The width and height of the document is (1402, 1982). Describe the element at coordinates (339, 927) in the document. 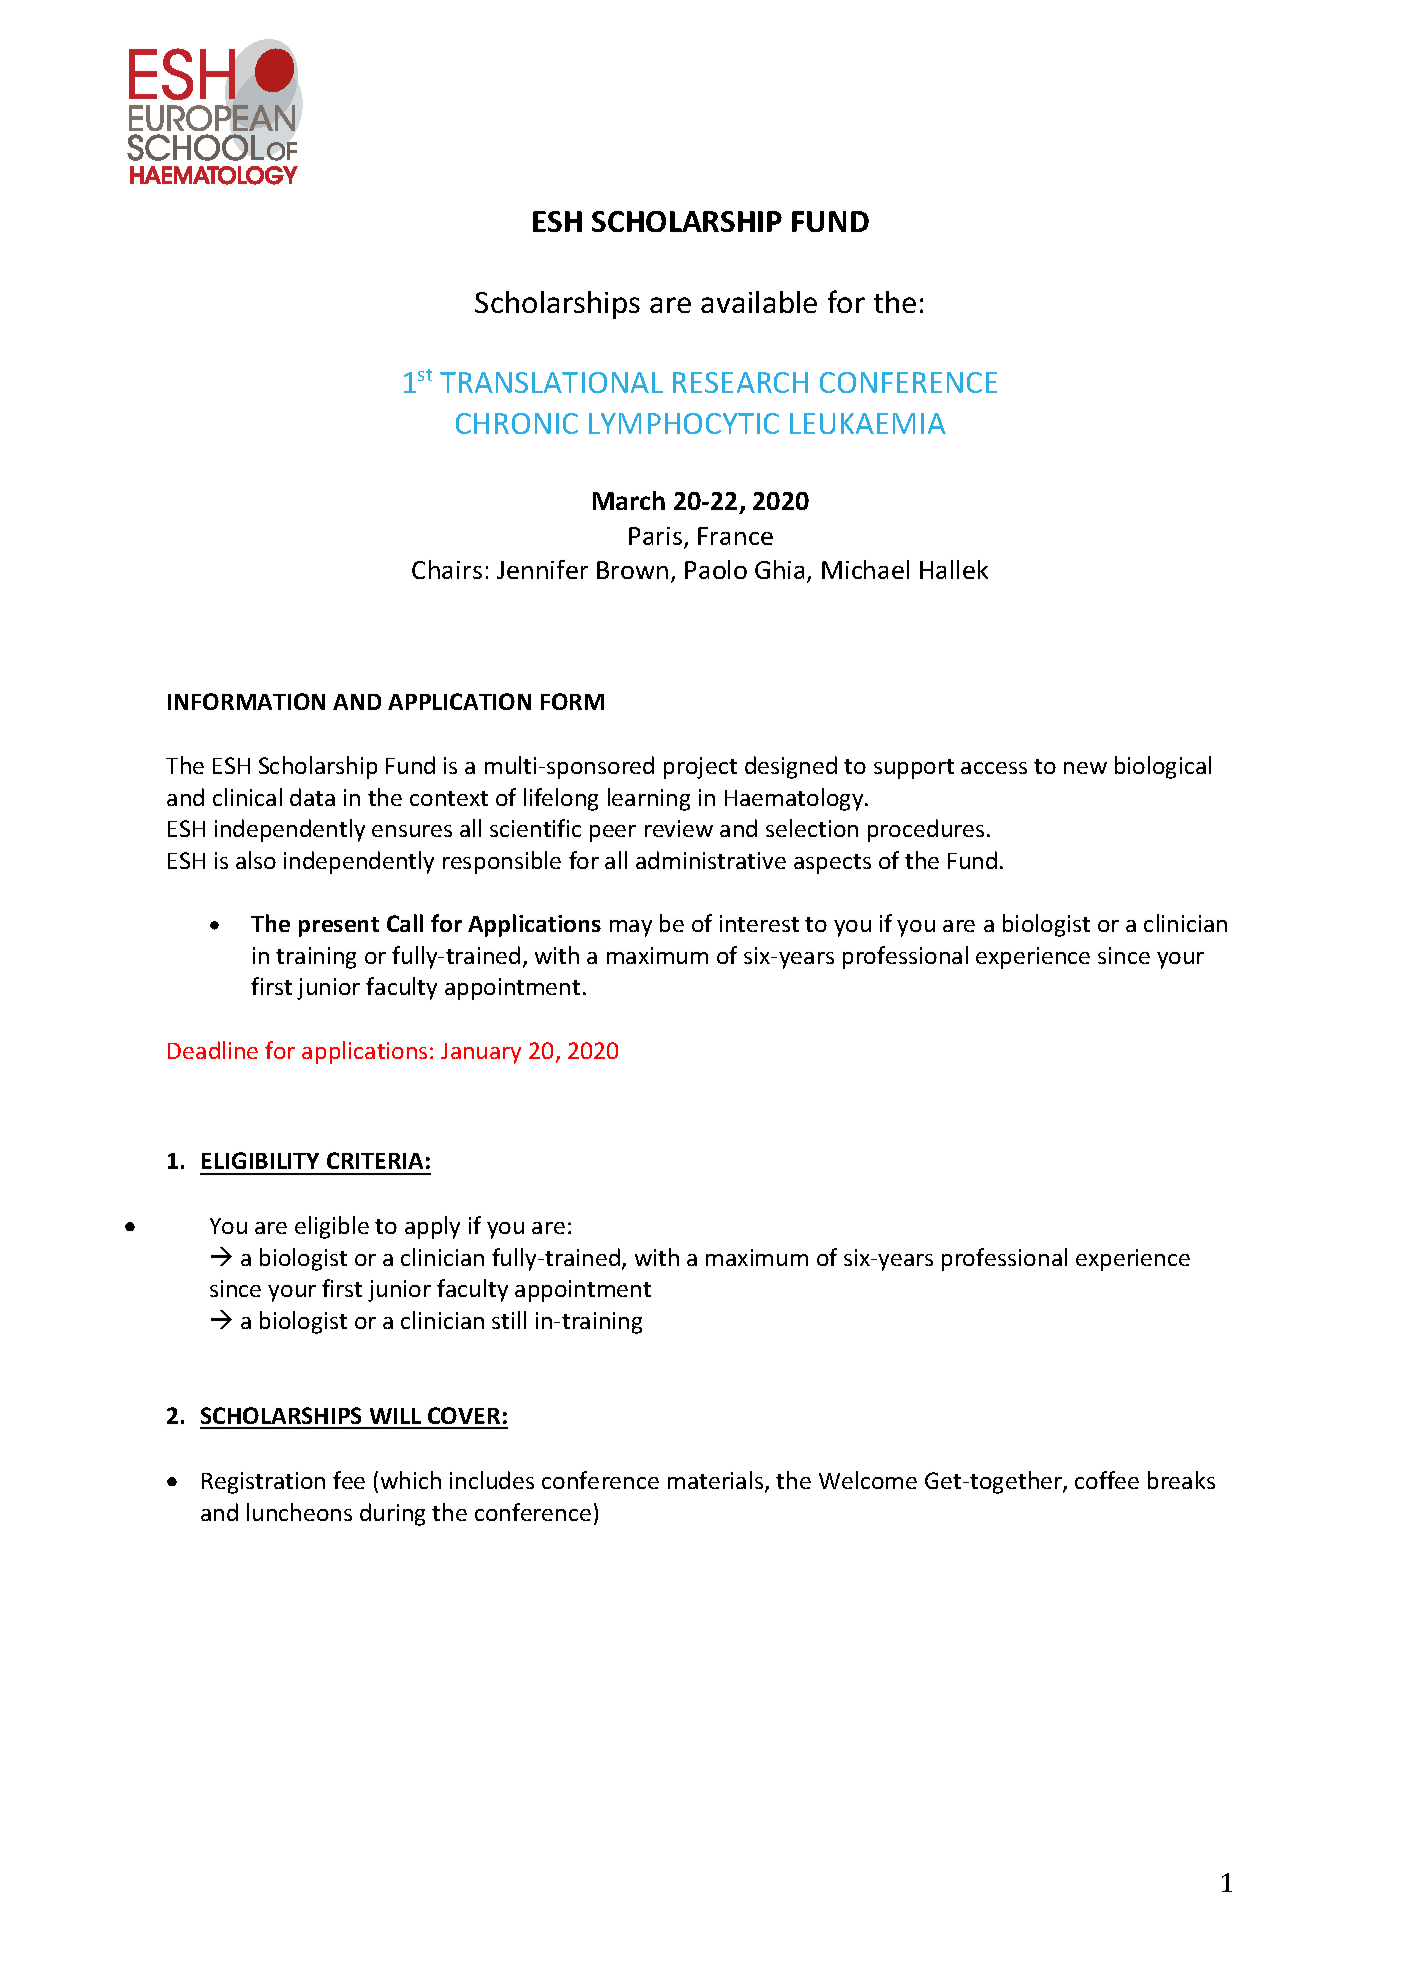

I see `present` at that location.
